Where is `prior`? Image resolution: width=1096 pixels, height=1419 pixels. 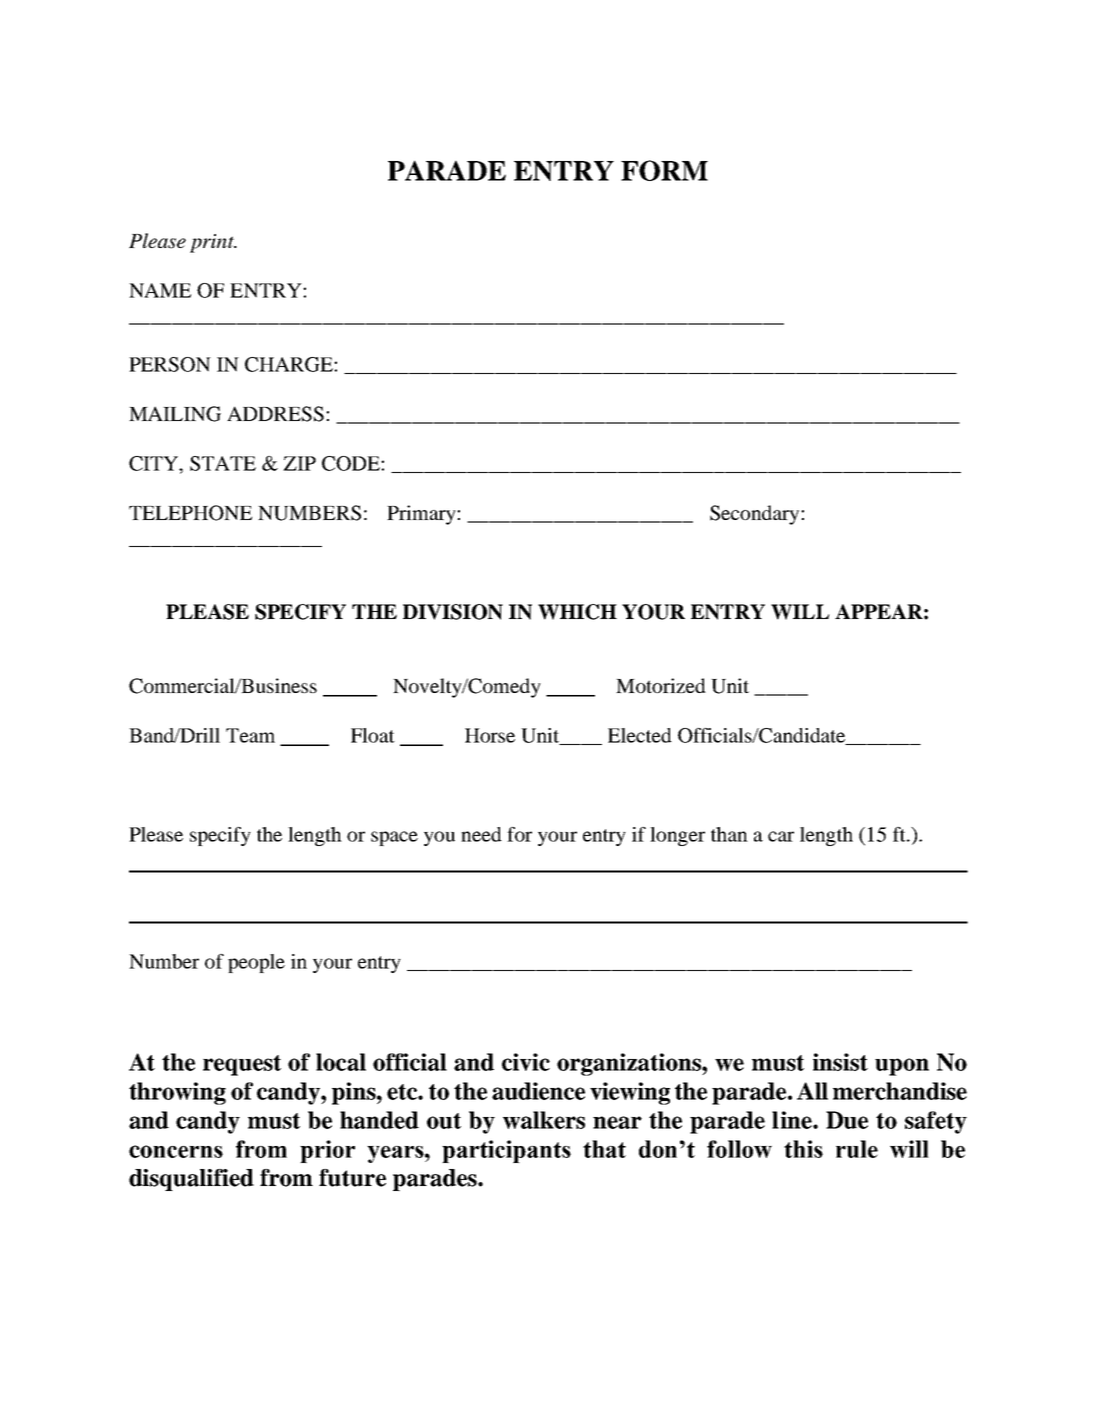 prior is located at coordinates (327, 1151).
